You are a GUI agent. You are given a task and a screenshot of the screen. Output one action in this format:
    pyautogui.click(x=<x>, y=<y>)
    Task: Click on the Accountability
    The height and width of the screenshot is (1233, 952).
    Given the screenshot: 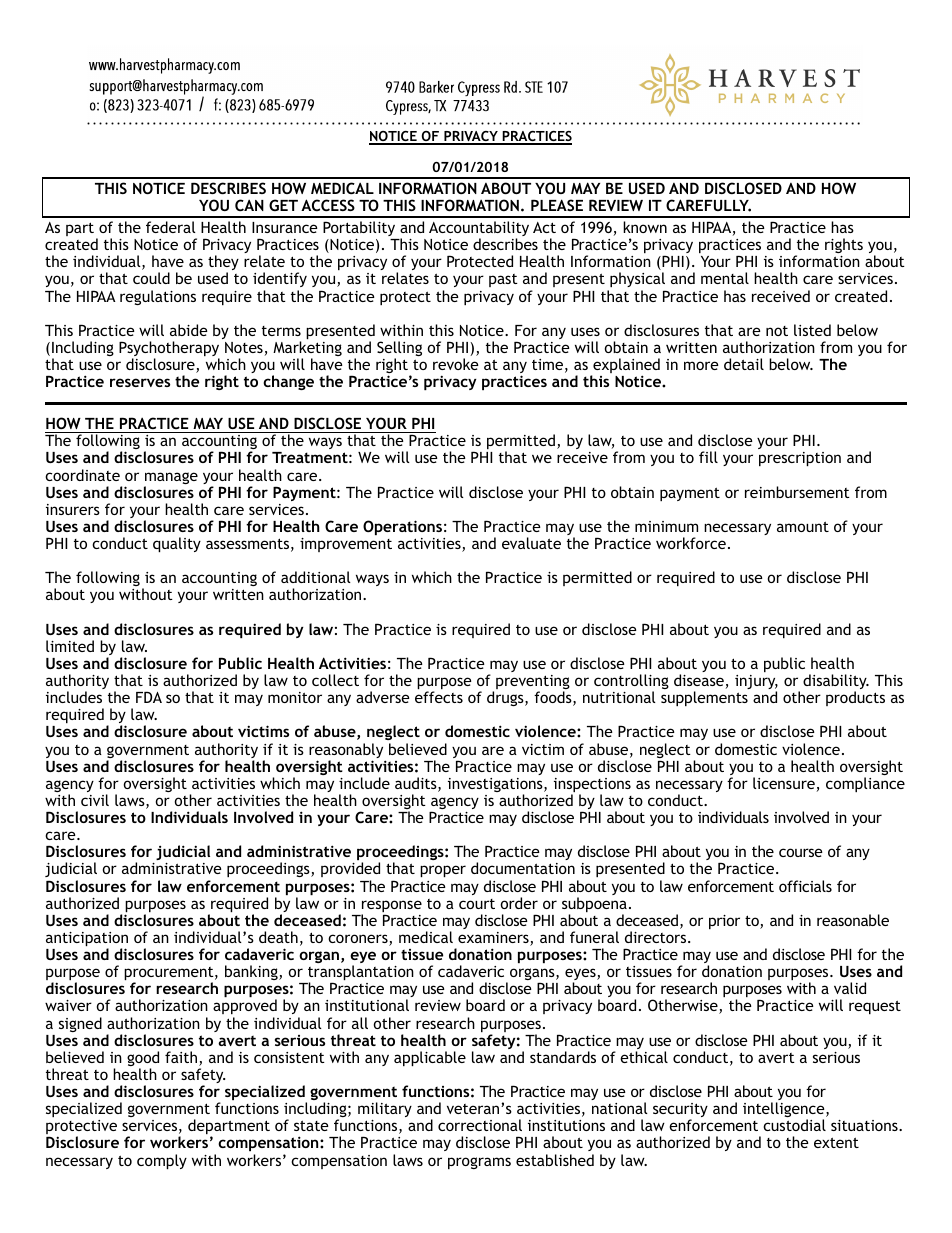 What is the action you would take?
    pyautogui.click(x=479, y=230)
